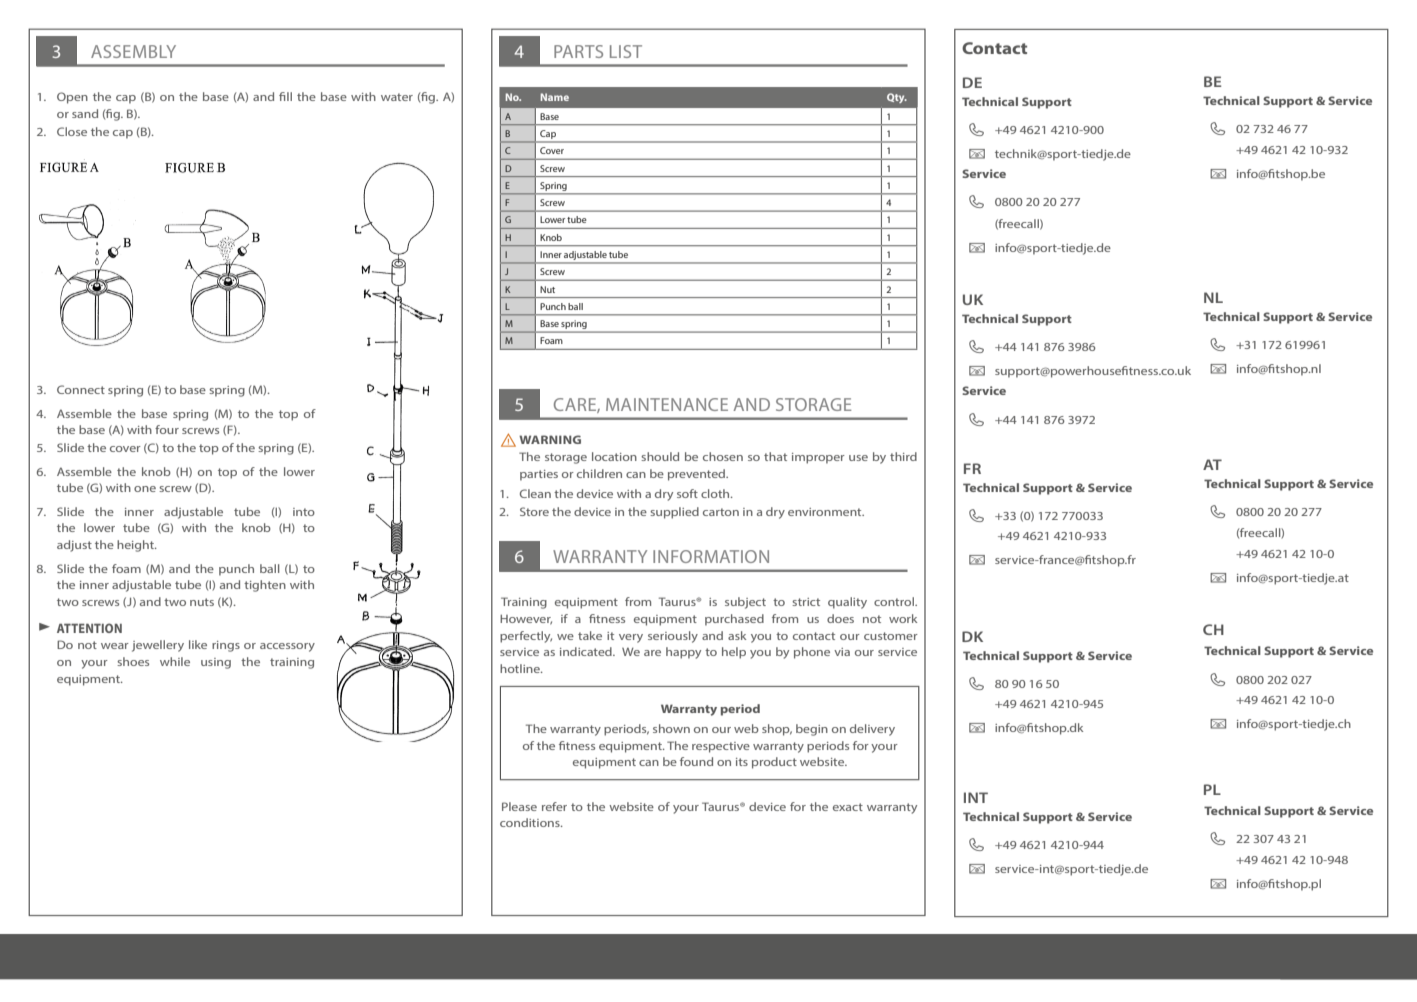  What do you see at coordinates (216, 663) in the screenshot?
I see `using` at bounding box center [216, 663].
